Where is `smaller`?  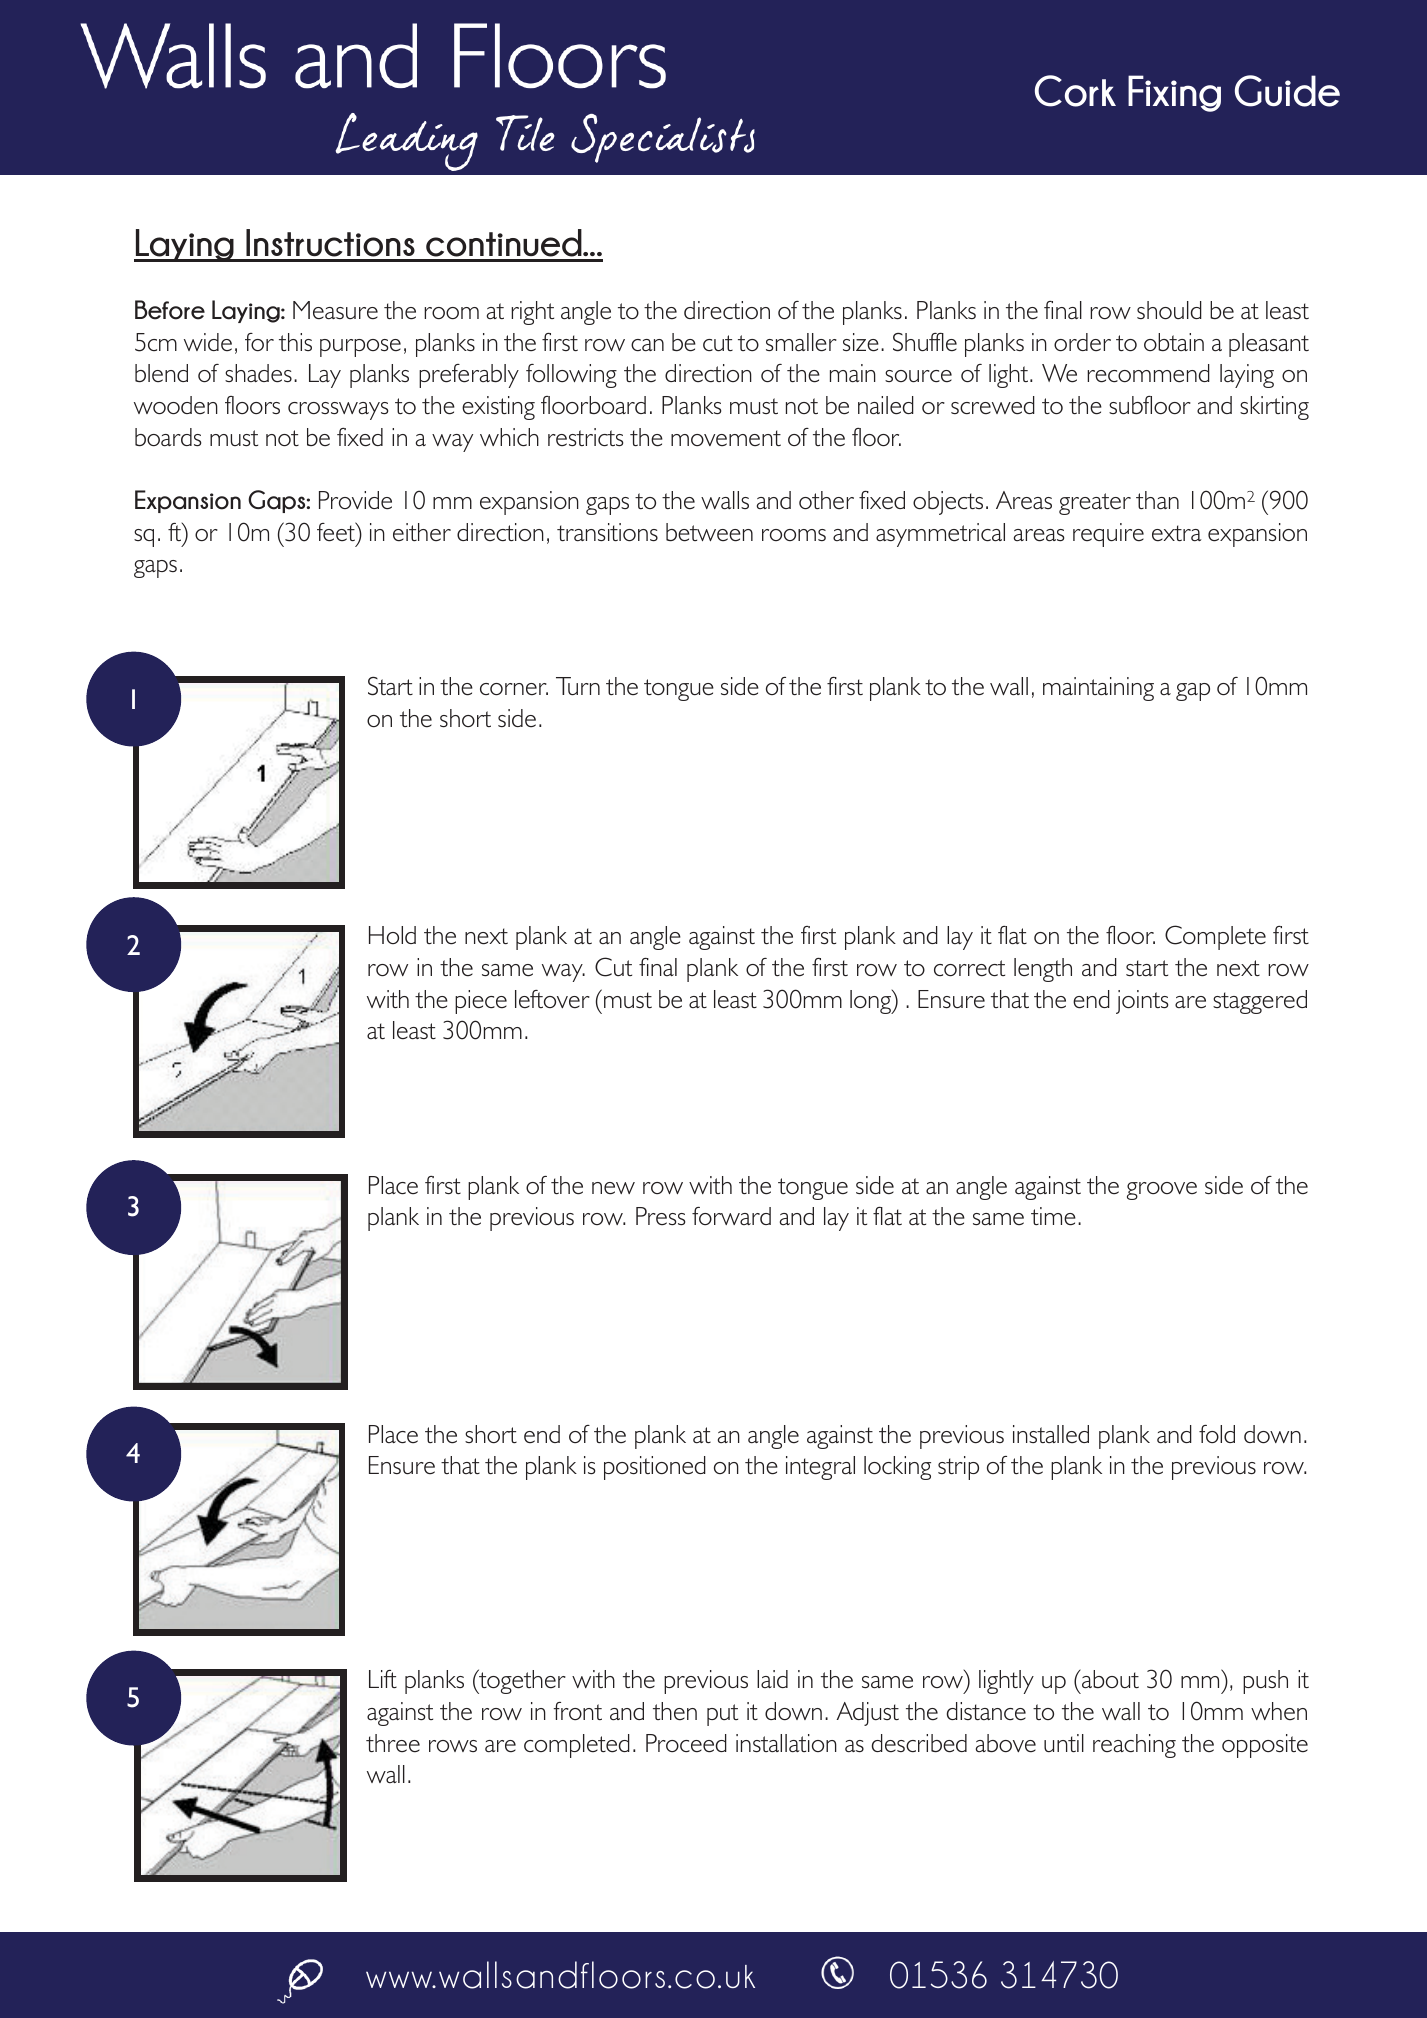 smaller is located at coordinates (801, 342).
